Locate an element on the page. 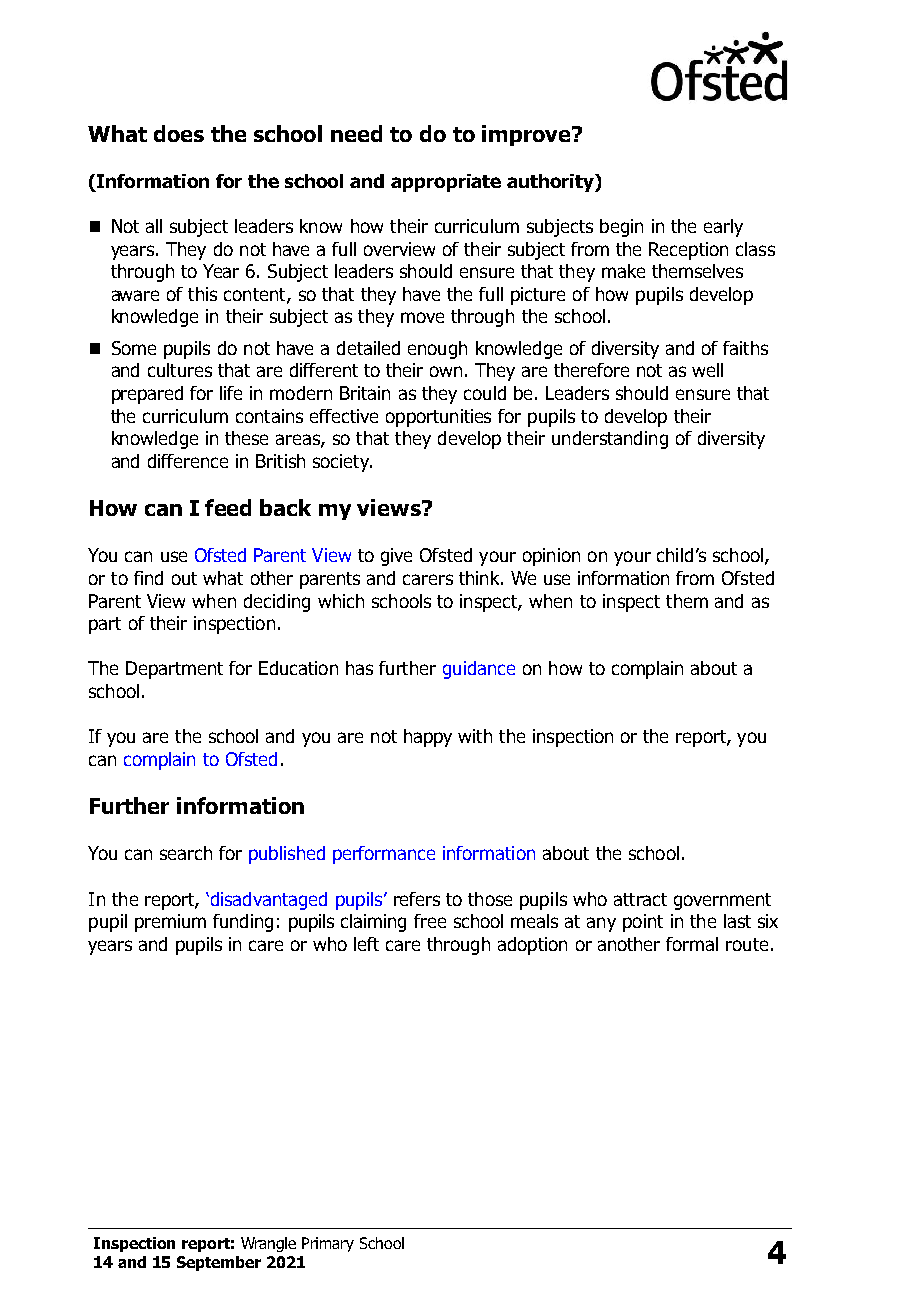  Primary is located at coordinates (328, 1244).
